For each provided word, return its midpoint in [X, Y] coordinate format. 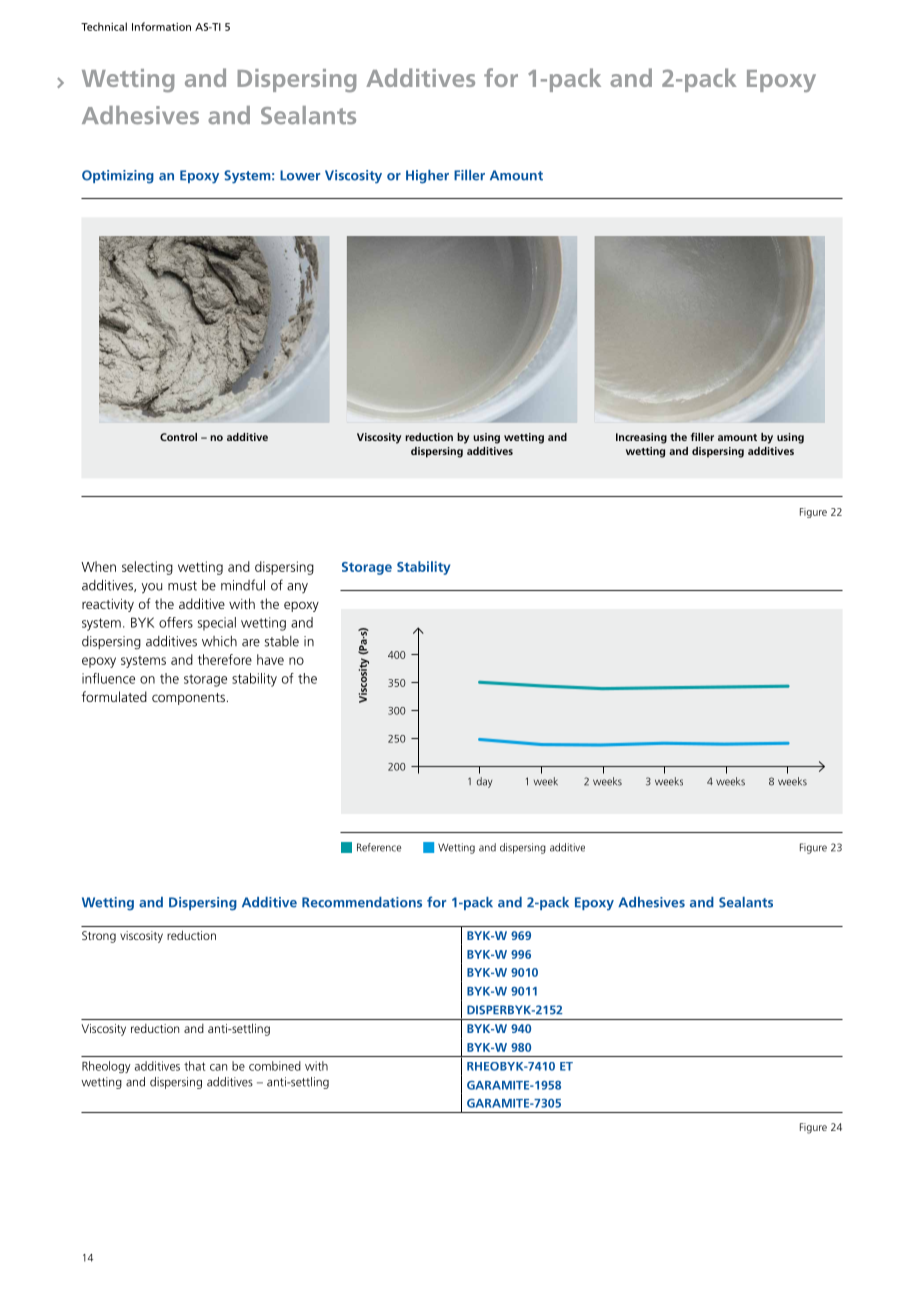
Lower [300, 175]
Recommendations [362, 902]
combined [275, 1066]
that [194, 1066]
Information [161, 26]
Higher [427, 177]
